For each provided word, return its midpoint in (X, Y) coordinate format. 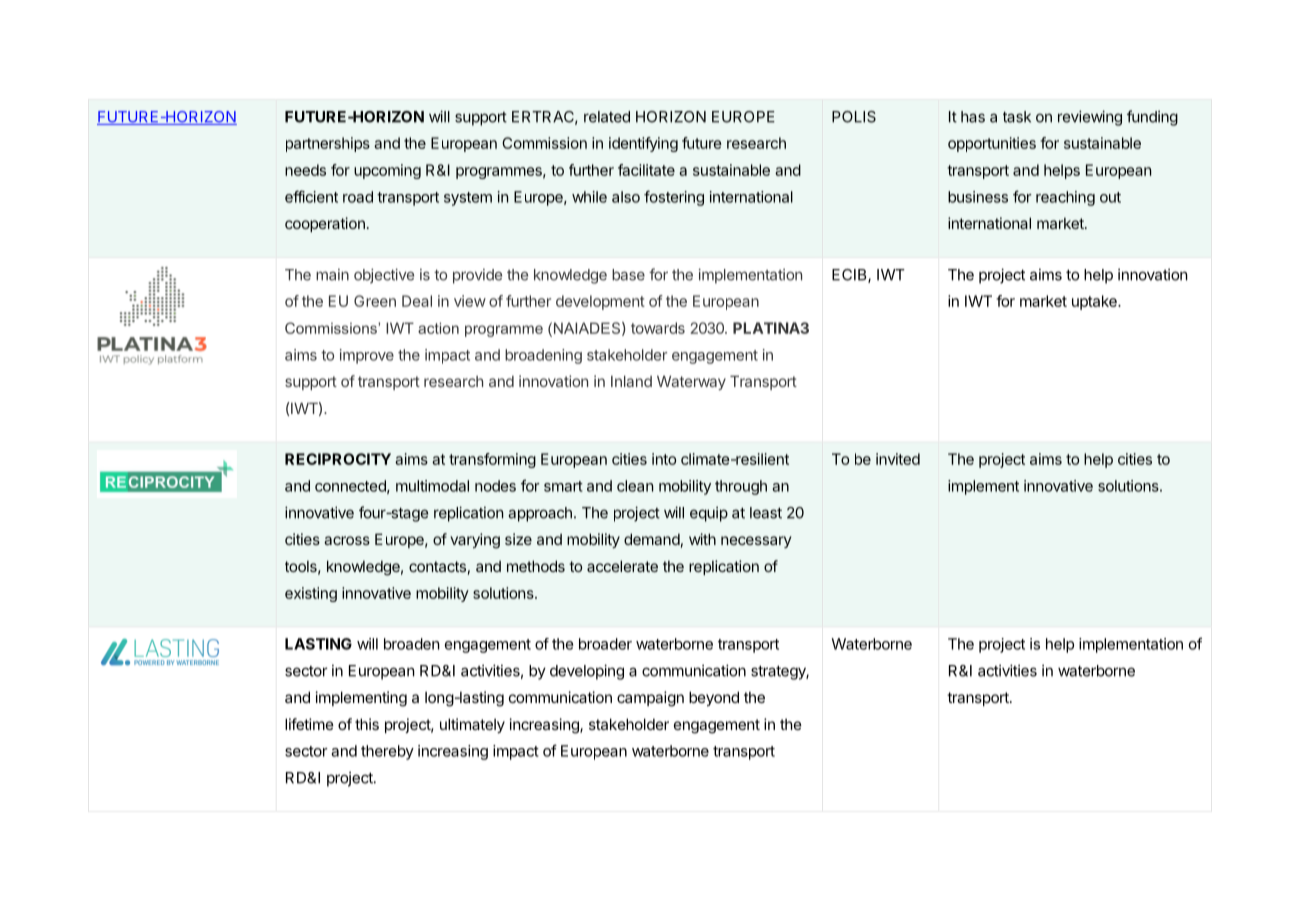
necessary (756, 542)
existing (311, 594)
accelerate (622, 566)
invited (898, 459)
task (1017, 117)
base (628, 275)
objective (384, 276)
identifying (643, 144)
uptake (1095, 302)
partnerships (328, 144)
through (741, 487)
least (766, 513)
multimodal (432, 486)
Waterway (691, 382)
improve (367, 356)
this (367, 724)
